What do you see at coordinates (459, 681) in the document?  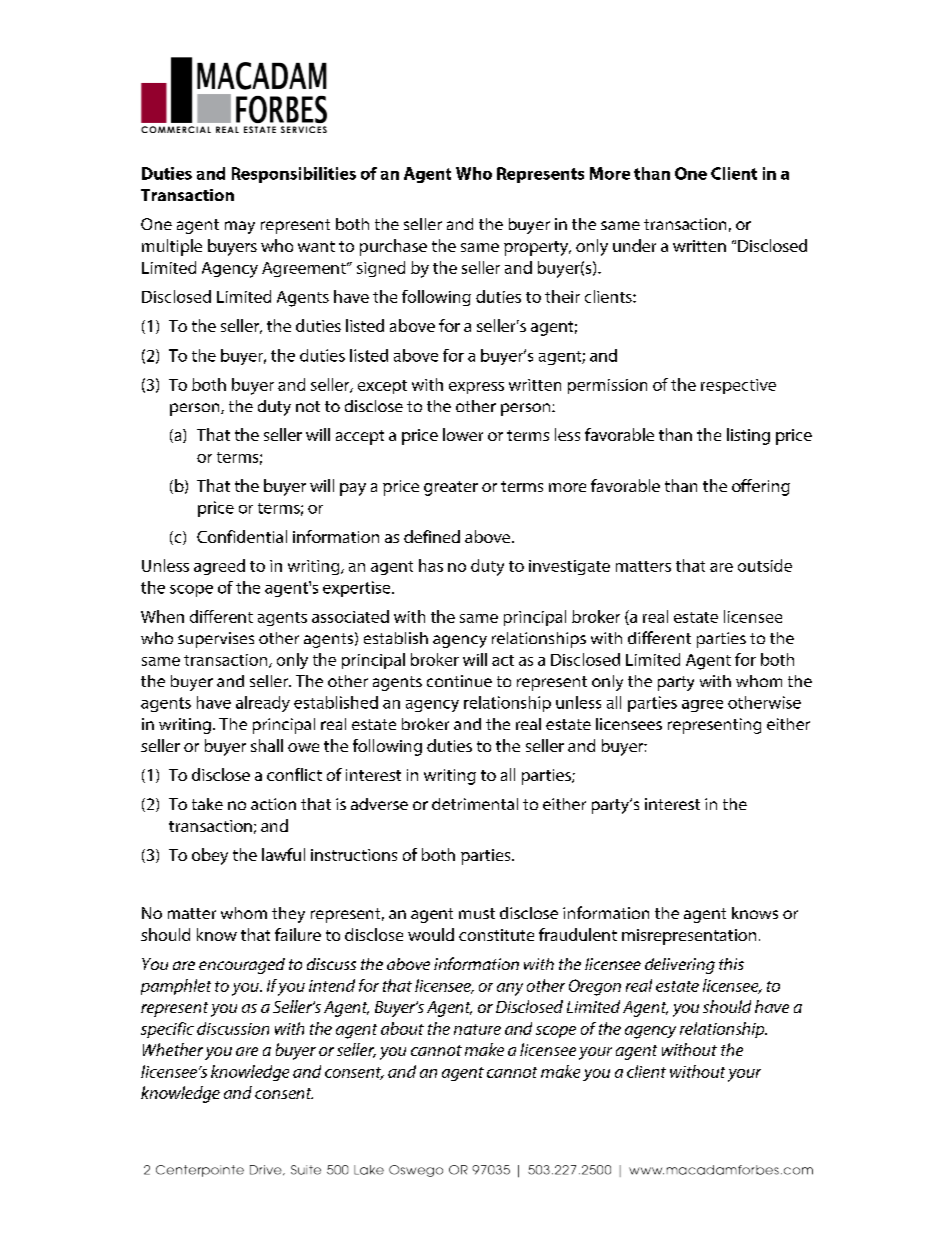 I see `continue` at bounding box center [459, 681].
